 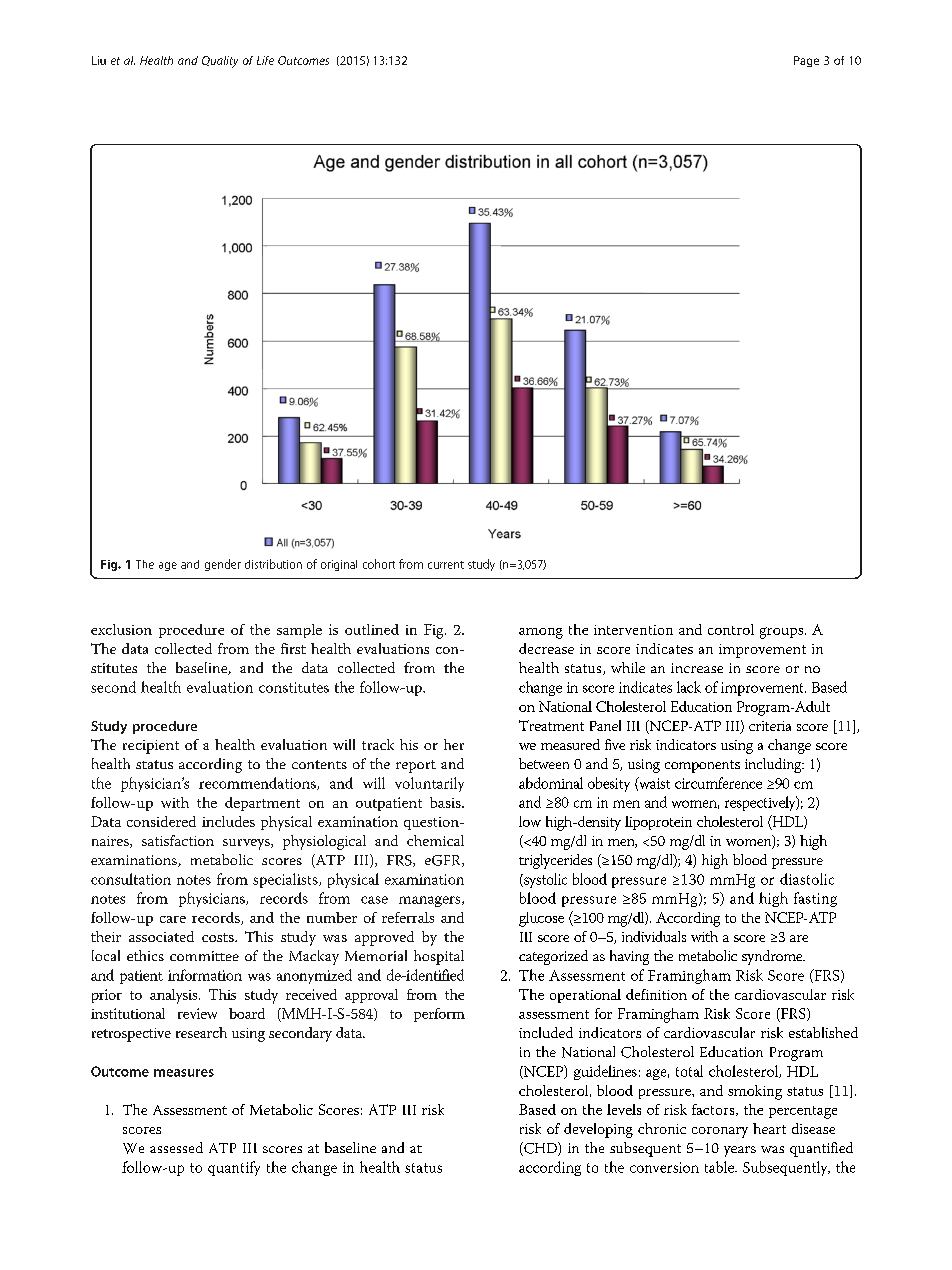 What do you see at coordinates (770, 726) in the page?
I see `criteria` at bounding box center [770, 726].
